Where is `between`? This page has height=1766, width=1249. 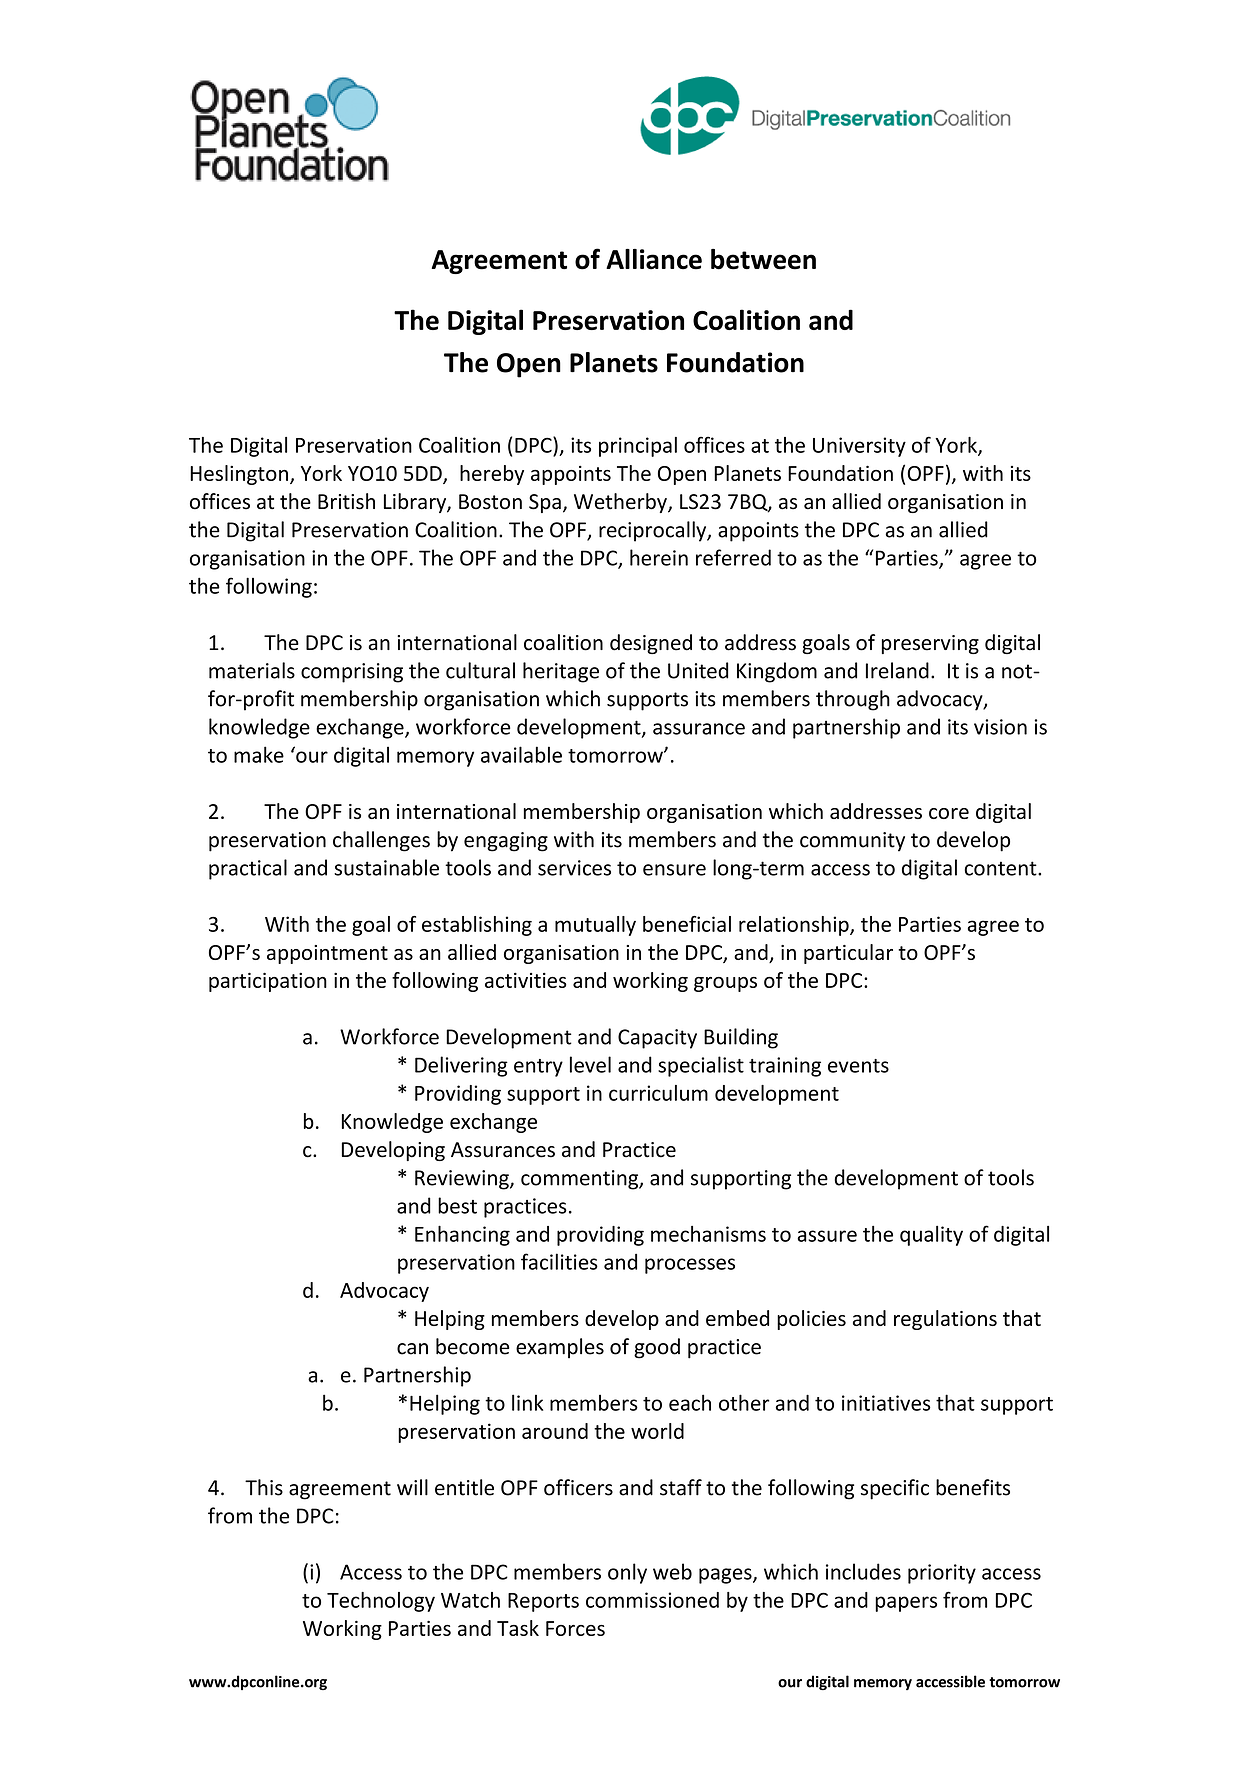 between is located at coordinates (763, 259).
